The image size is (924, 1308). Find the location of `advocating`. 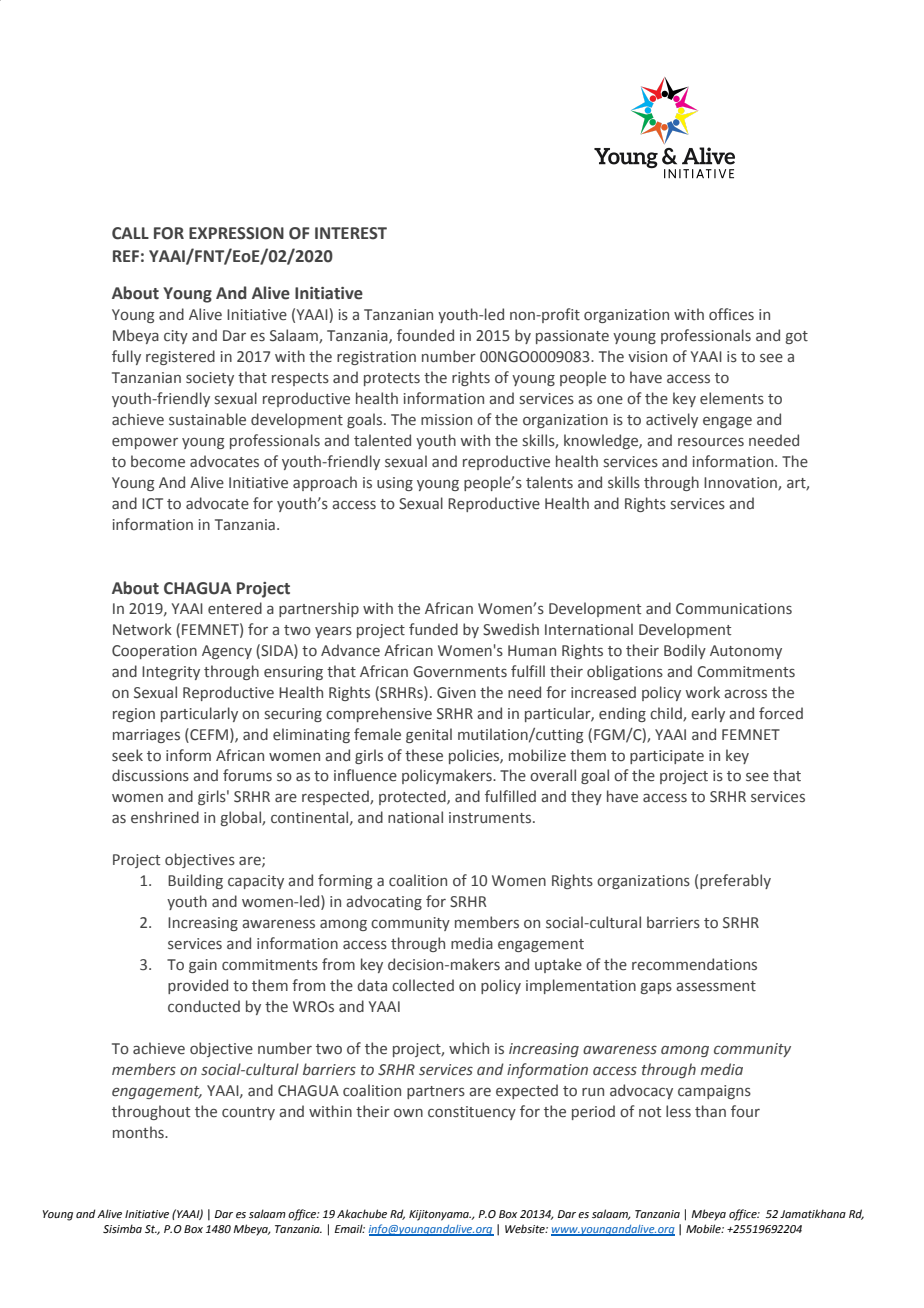

advocating is located at coordinates (384, 902).
